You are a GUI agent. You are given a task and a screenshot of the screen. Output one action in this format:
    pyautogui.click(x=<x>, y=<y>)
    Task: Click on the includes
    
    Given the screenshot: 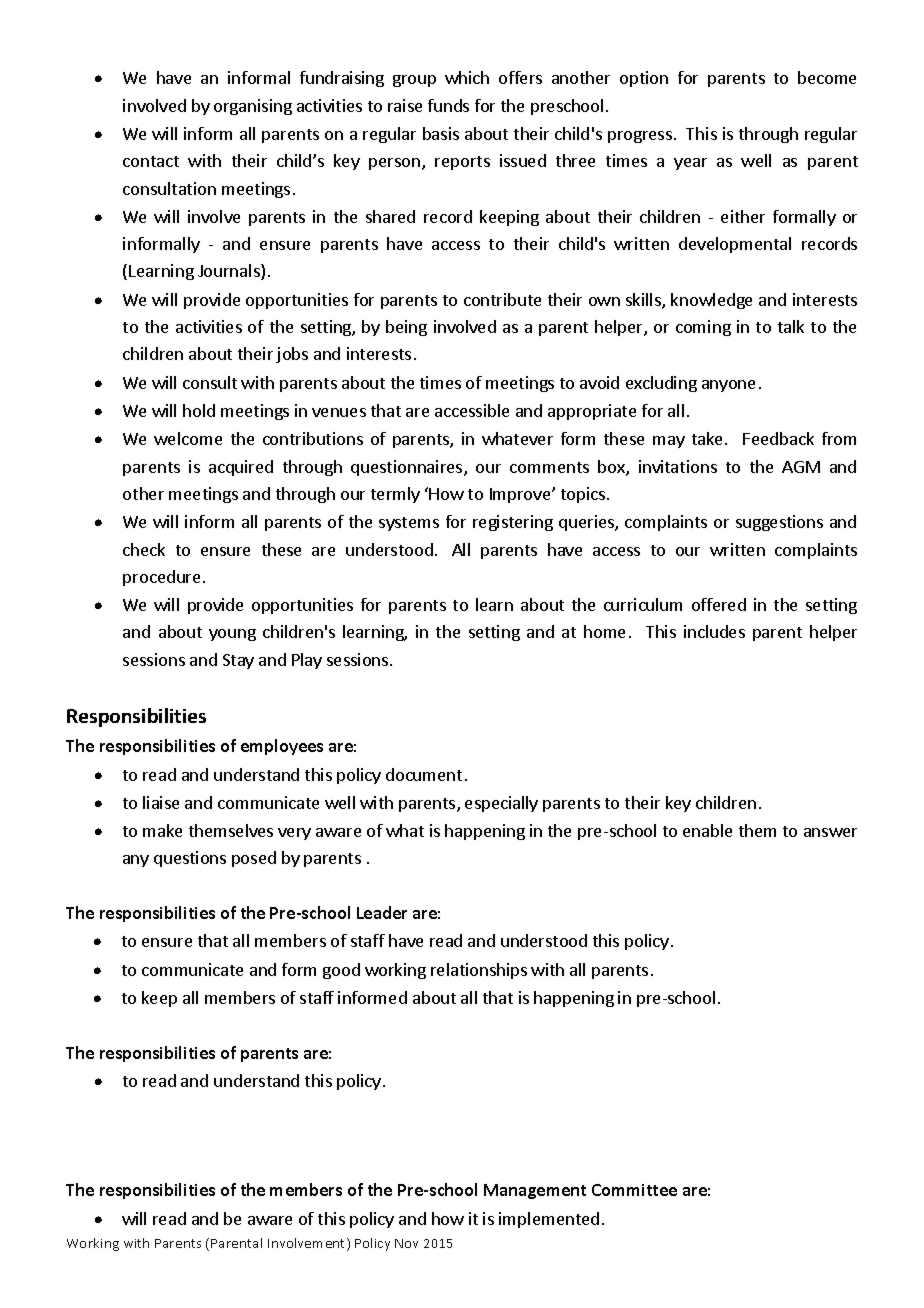 What is the action you would take?
    pyautogui.click(x=714, y=631)
